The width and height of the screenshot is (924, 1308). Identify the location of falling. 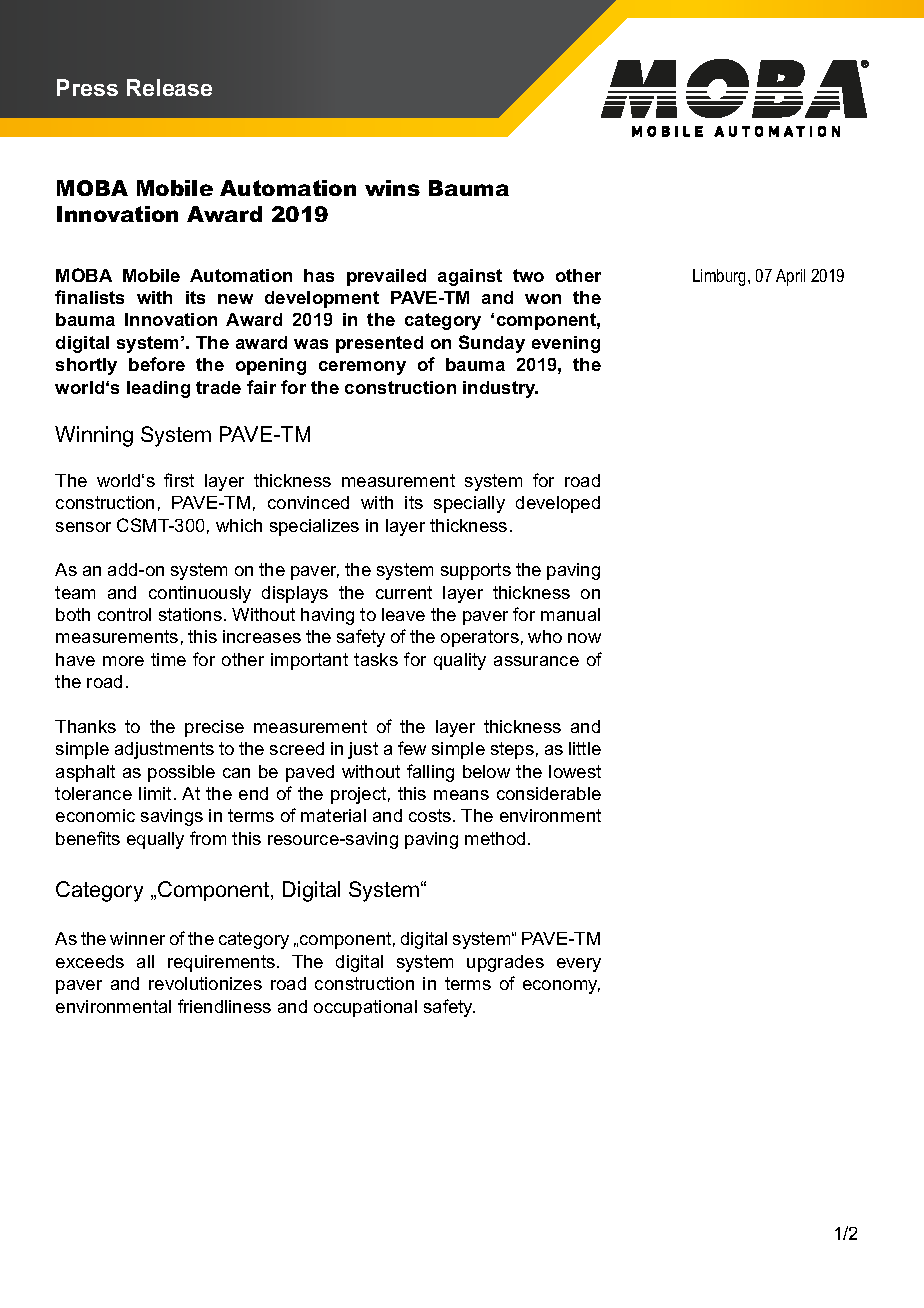
(430, 773).
